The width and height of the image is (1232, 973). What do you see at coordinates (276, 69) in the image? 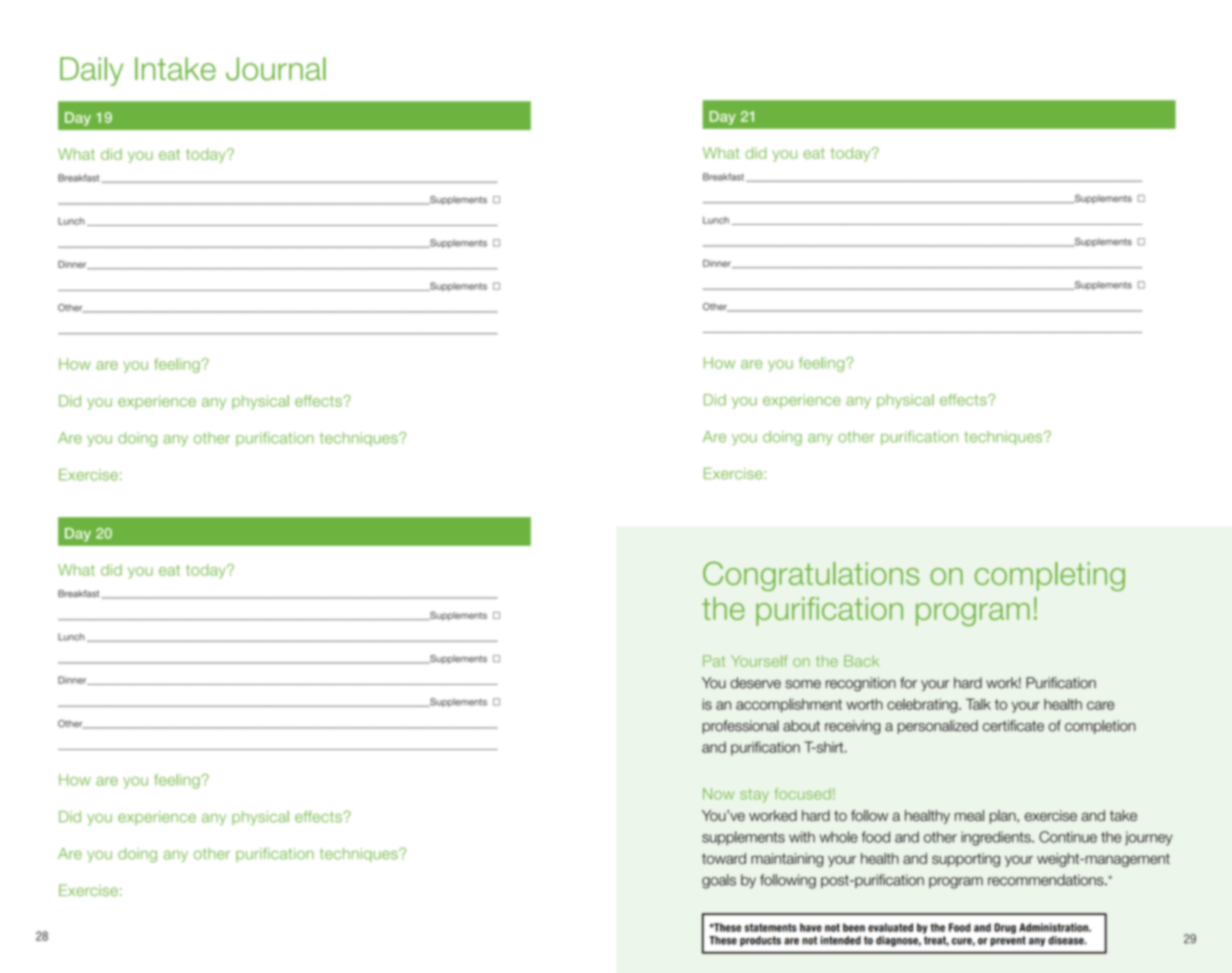
I see `Journal` at bounding box center [276, 69].
